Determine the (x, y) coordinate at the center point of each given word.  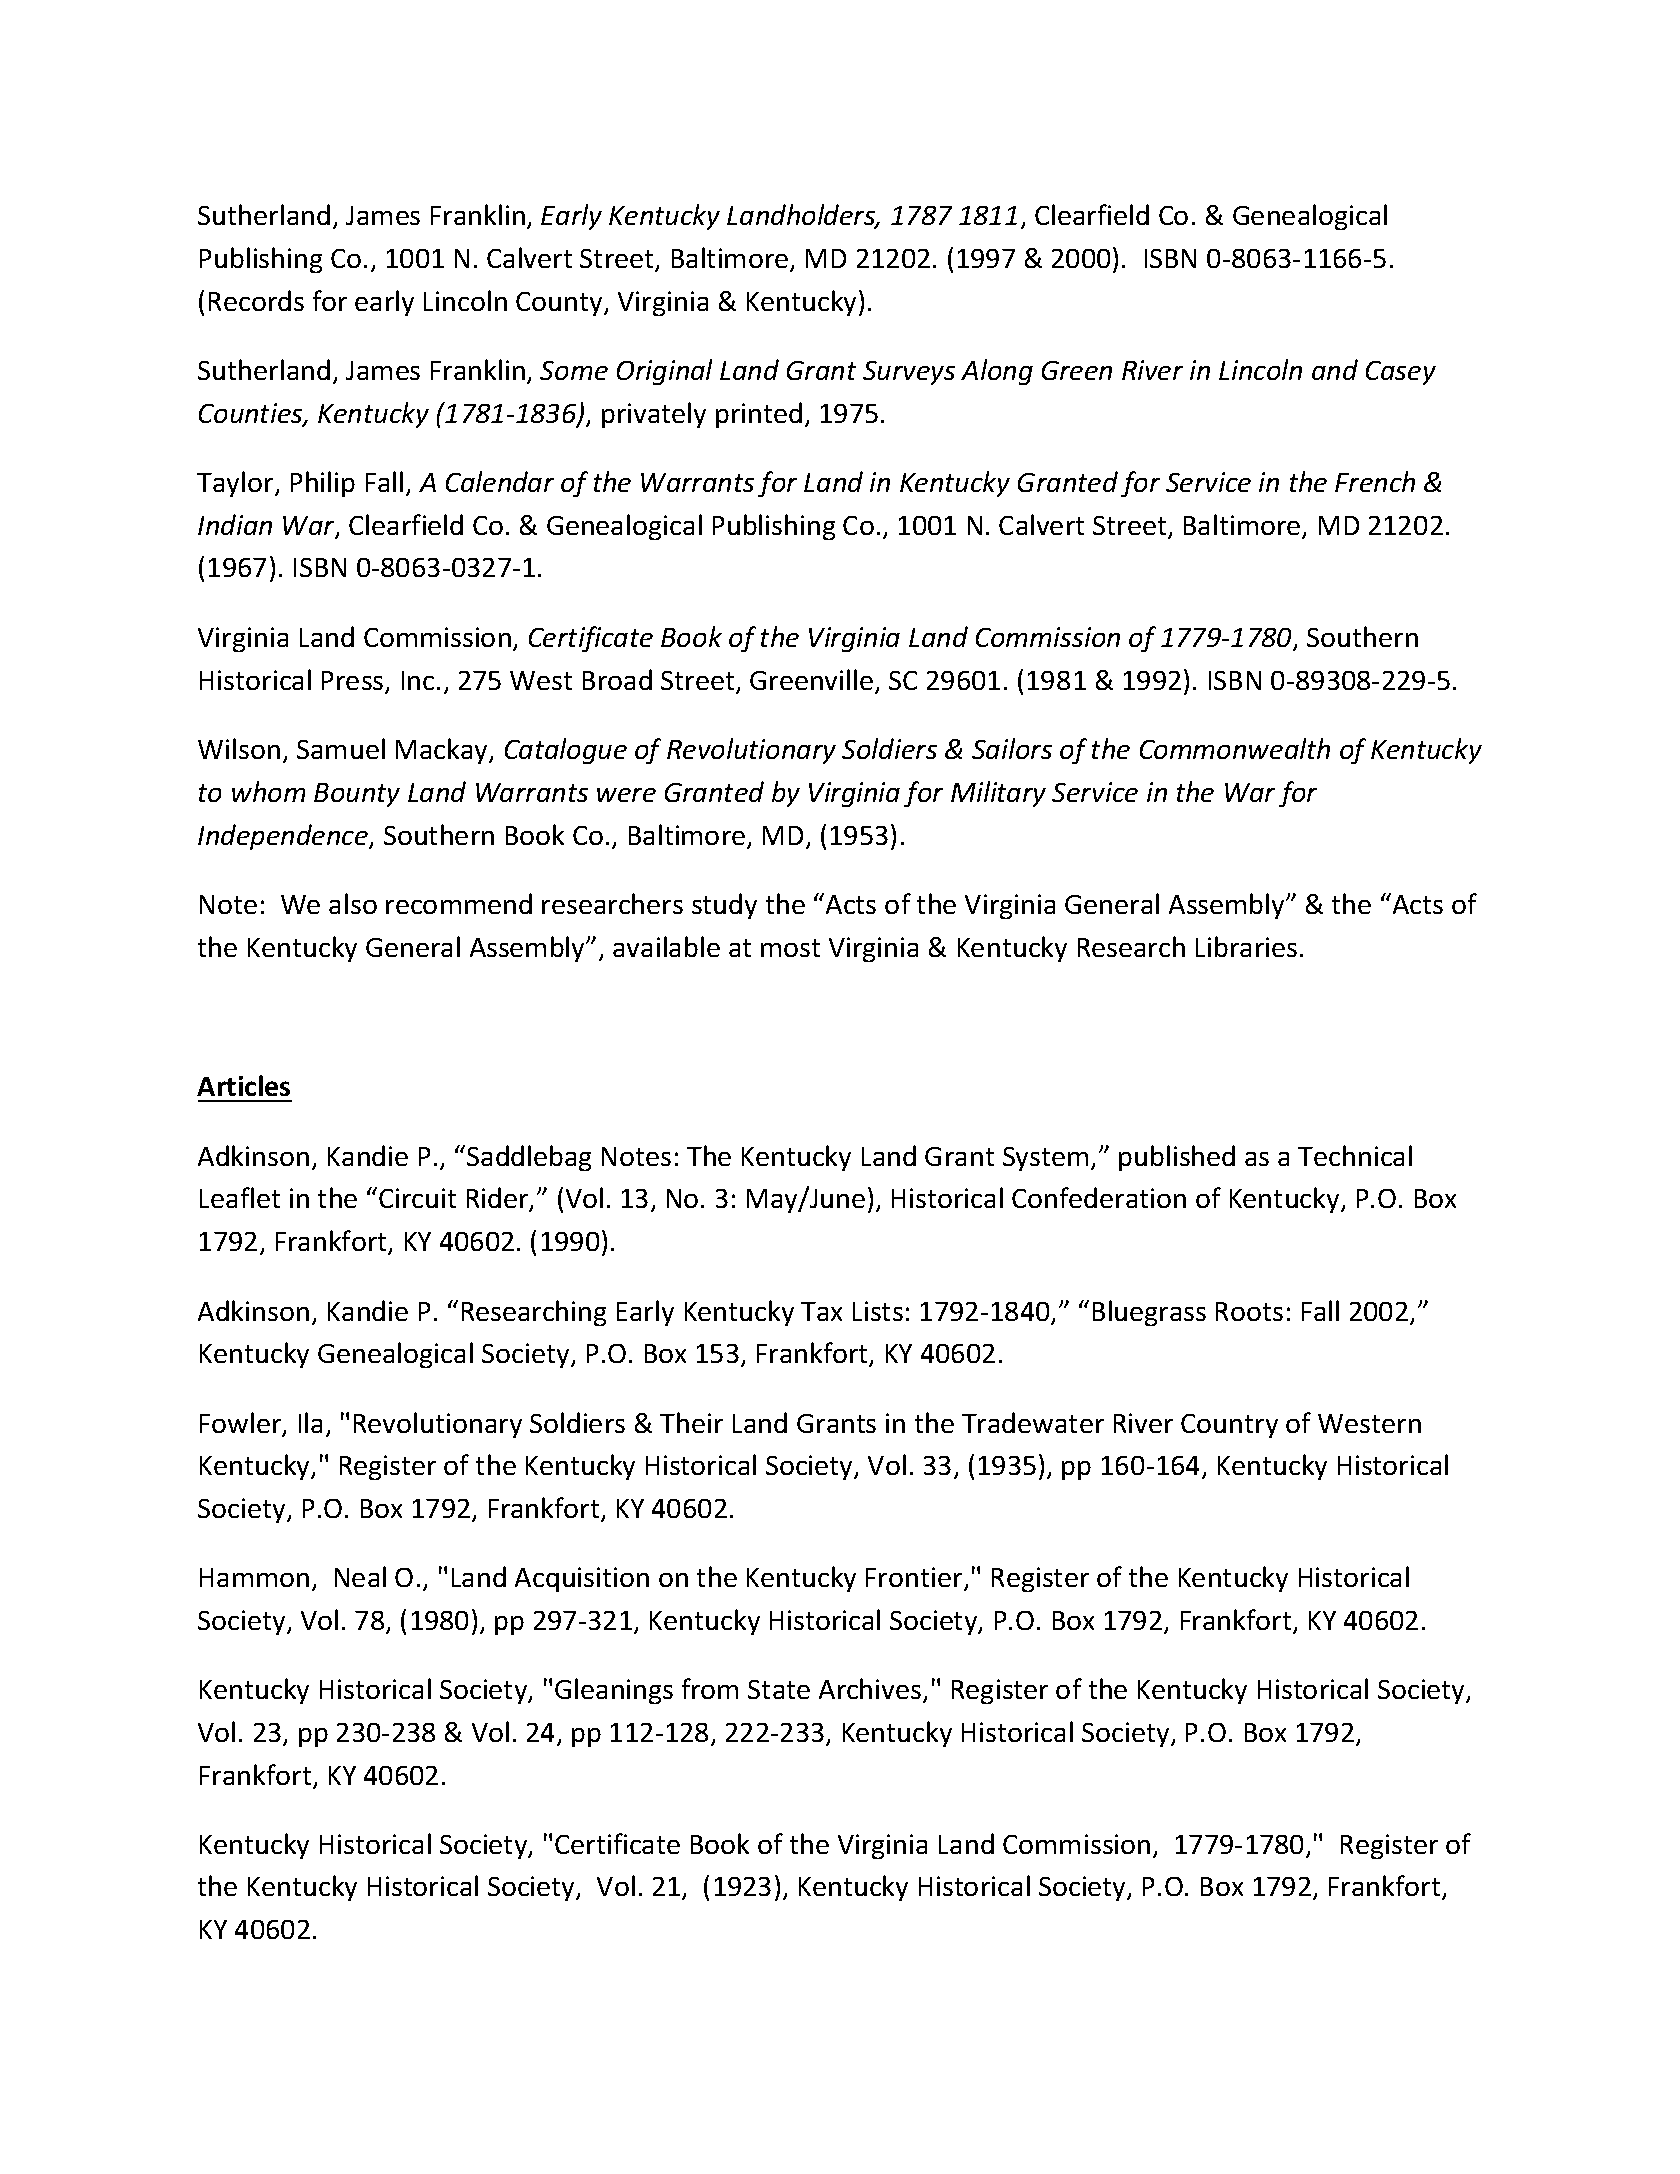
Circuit (417, 1198)
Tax (821, 1311)
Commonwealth (1235, 748)
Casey (1401, 373)
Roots (1249, 1311)
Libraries (1246, 946)
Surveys (909, 373)
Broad (617, 679)
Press (354, 682)
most (790, 948)
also (353, 903)
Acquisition (582, 1579)
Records (256, 300)
